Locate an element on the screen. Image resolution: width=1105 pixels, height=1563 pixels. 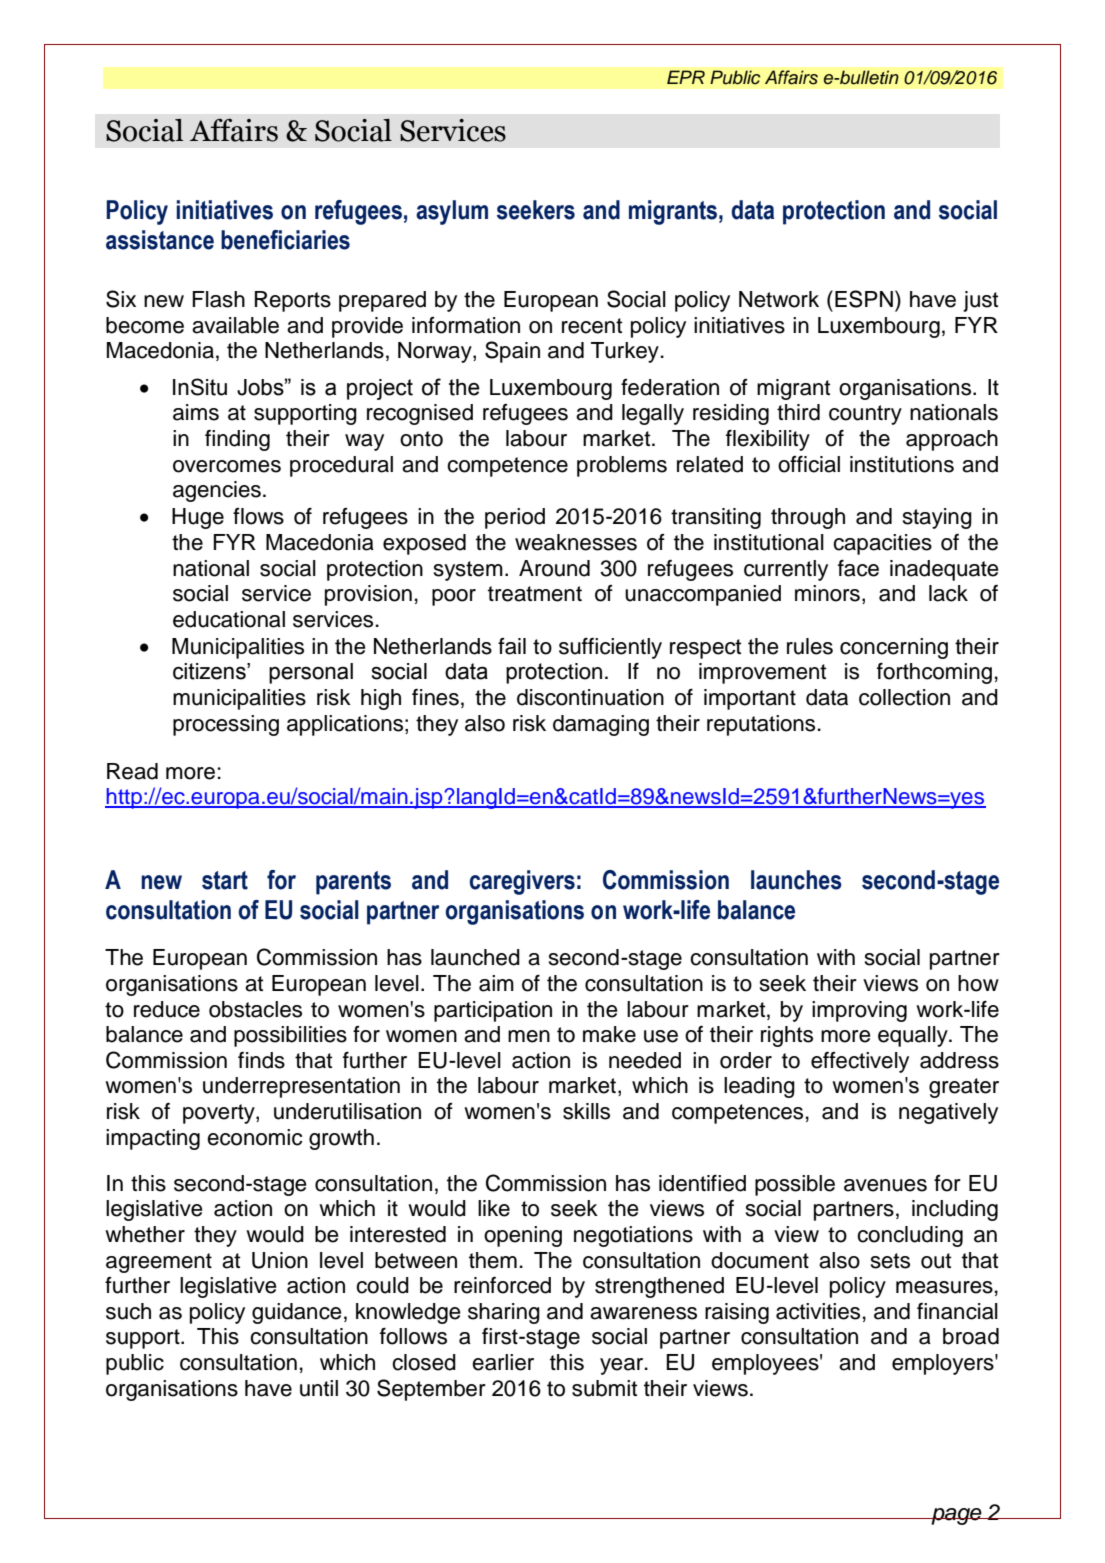
until is located at coordinates (319, 1388).
